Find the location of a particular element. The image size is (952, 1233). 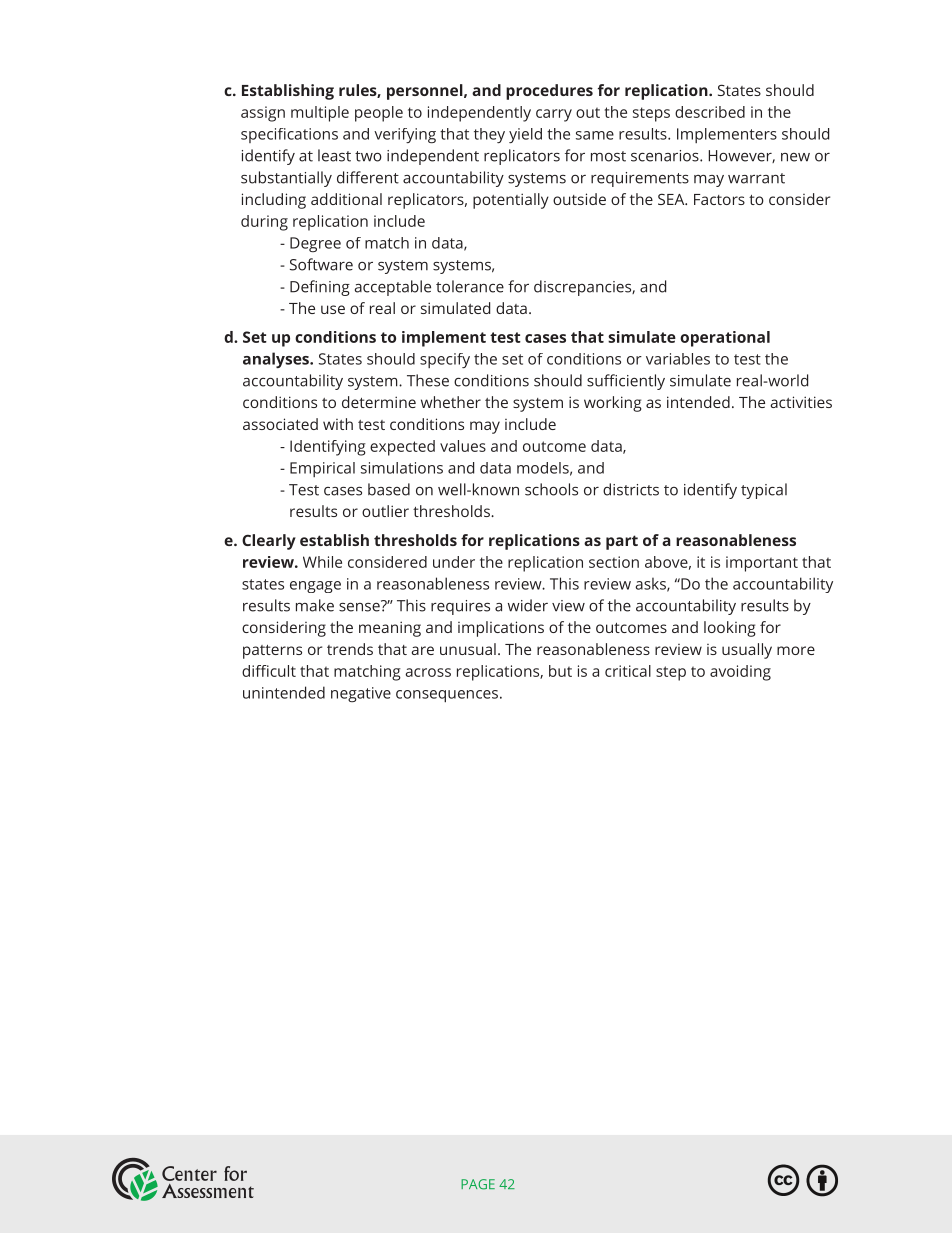

PAGE is located at coordinates (478, 1184).
